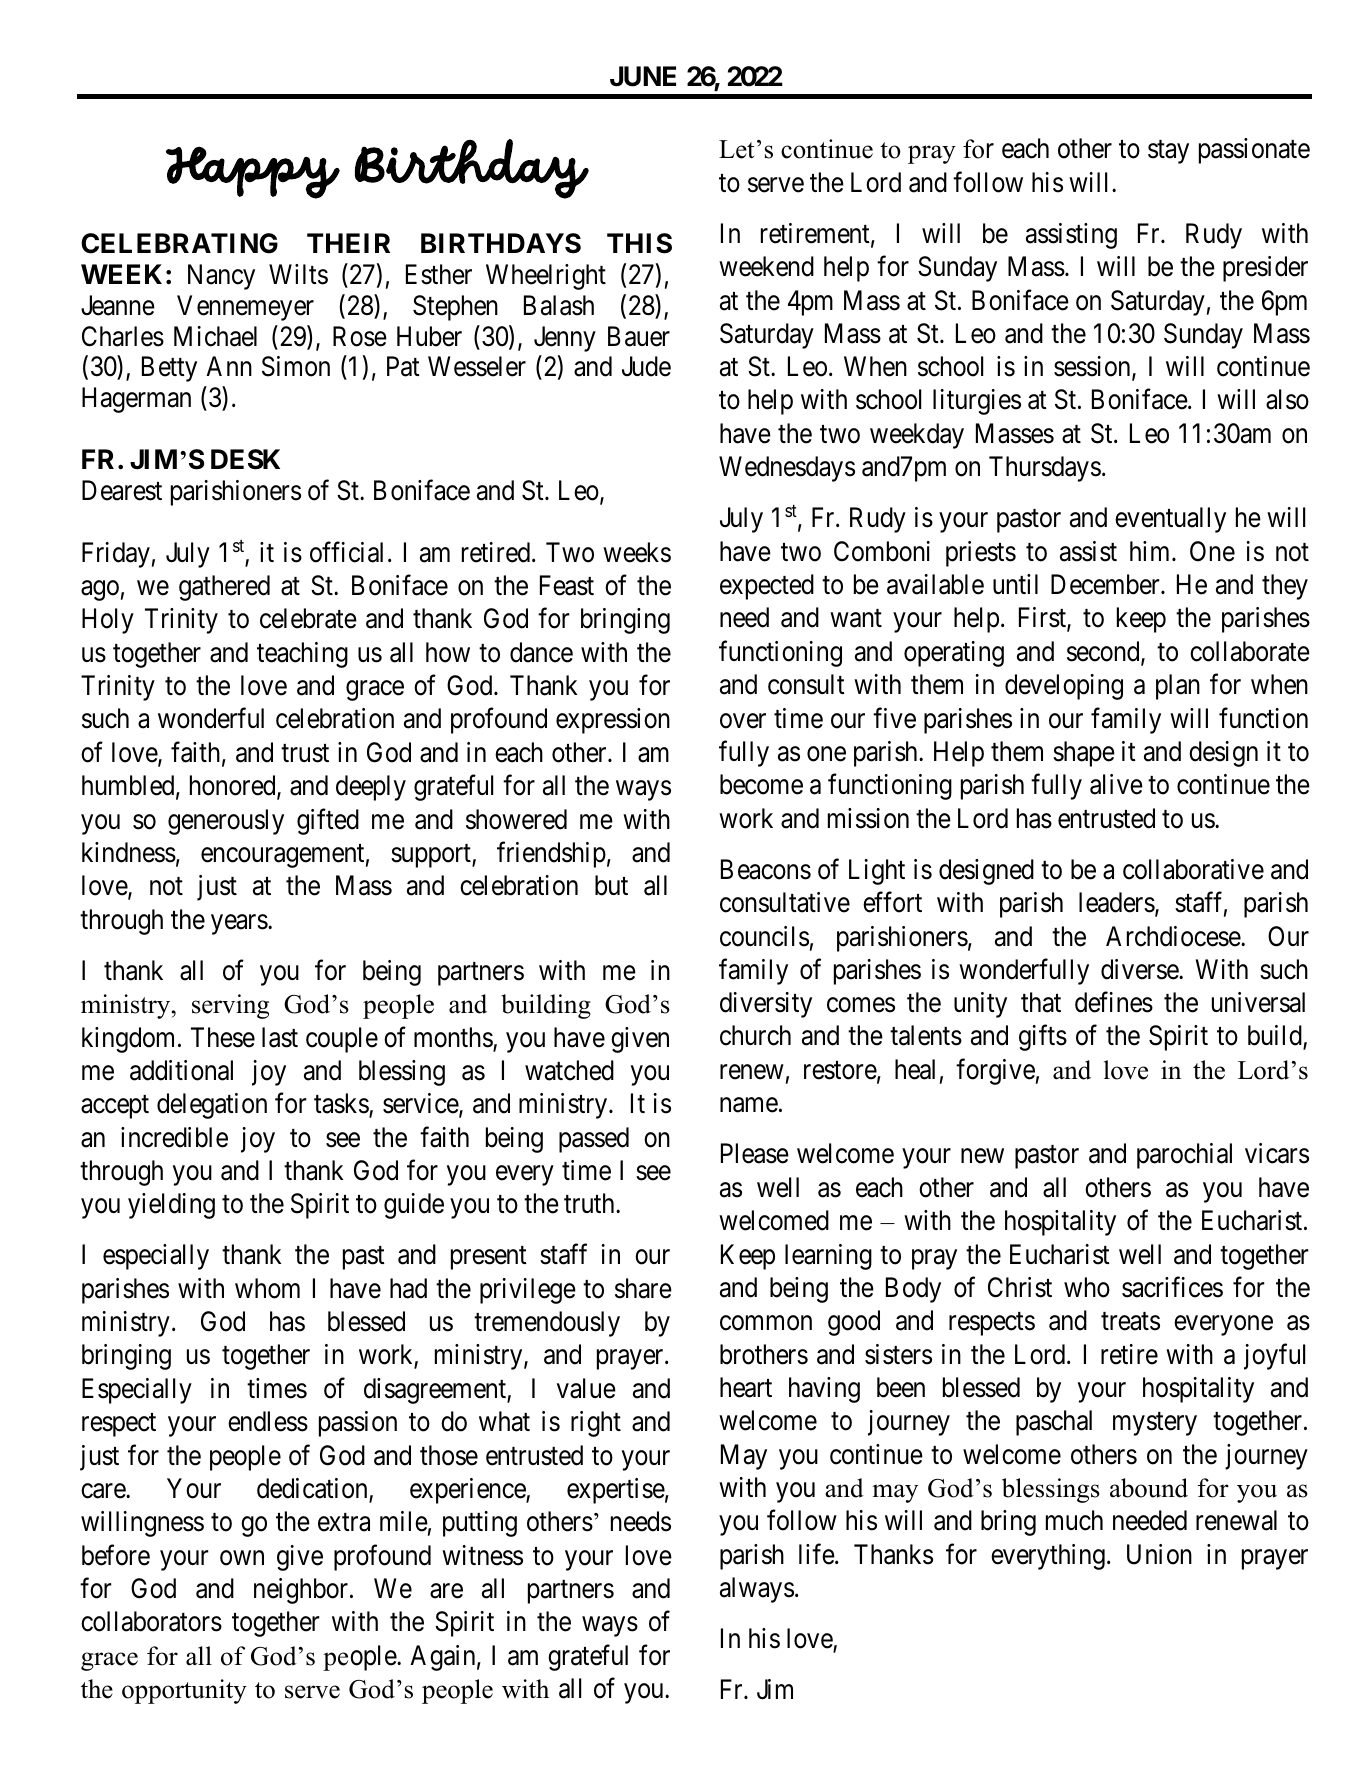  I want to click on stay, so click(1168, 152).
